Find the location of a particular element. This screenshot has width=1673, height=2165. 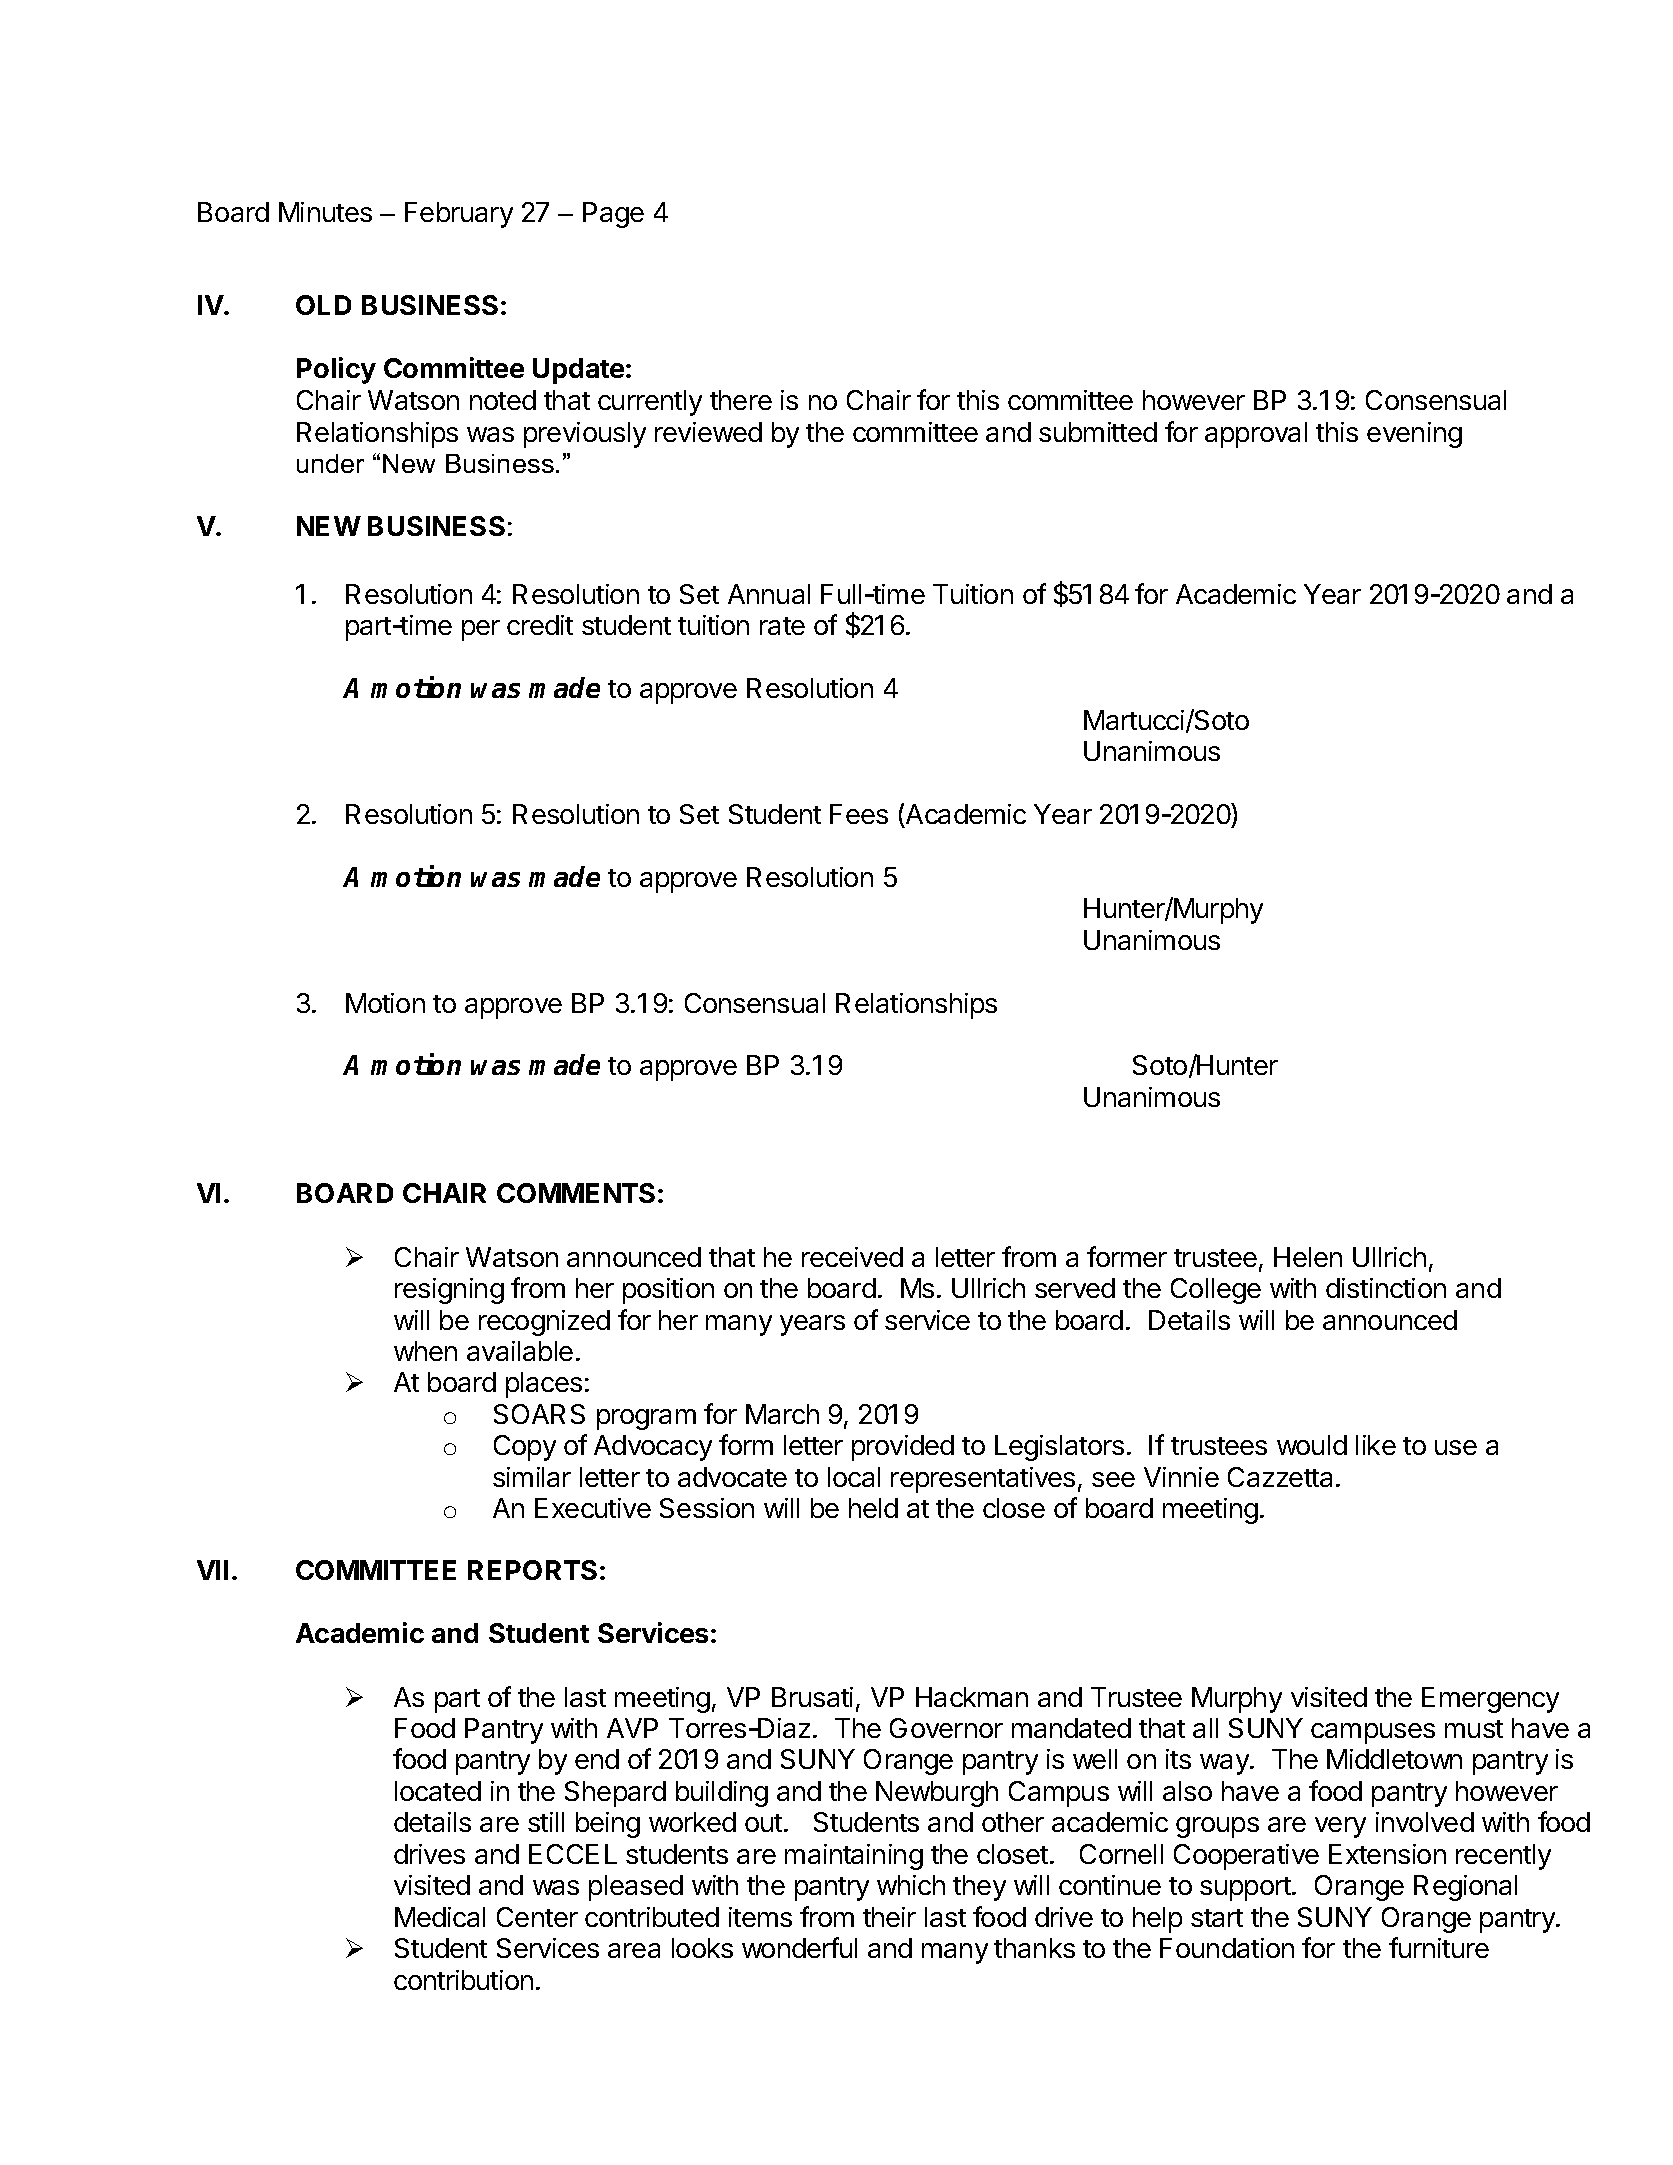

evening is located at coordinates (1414, 435).
